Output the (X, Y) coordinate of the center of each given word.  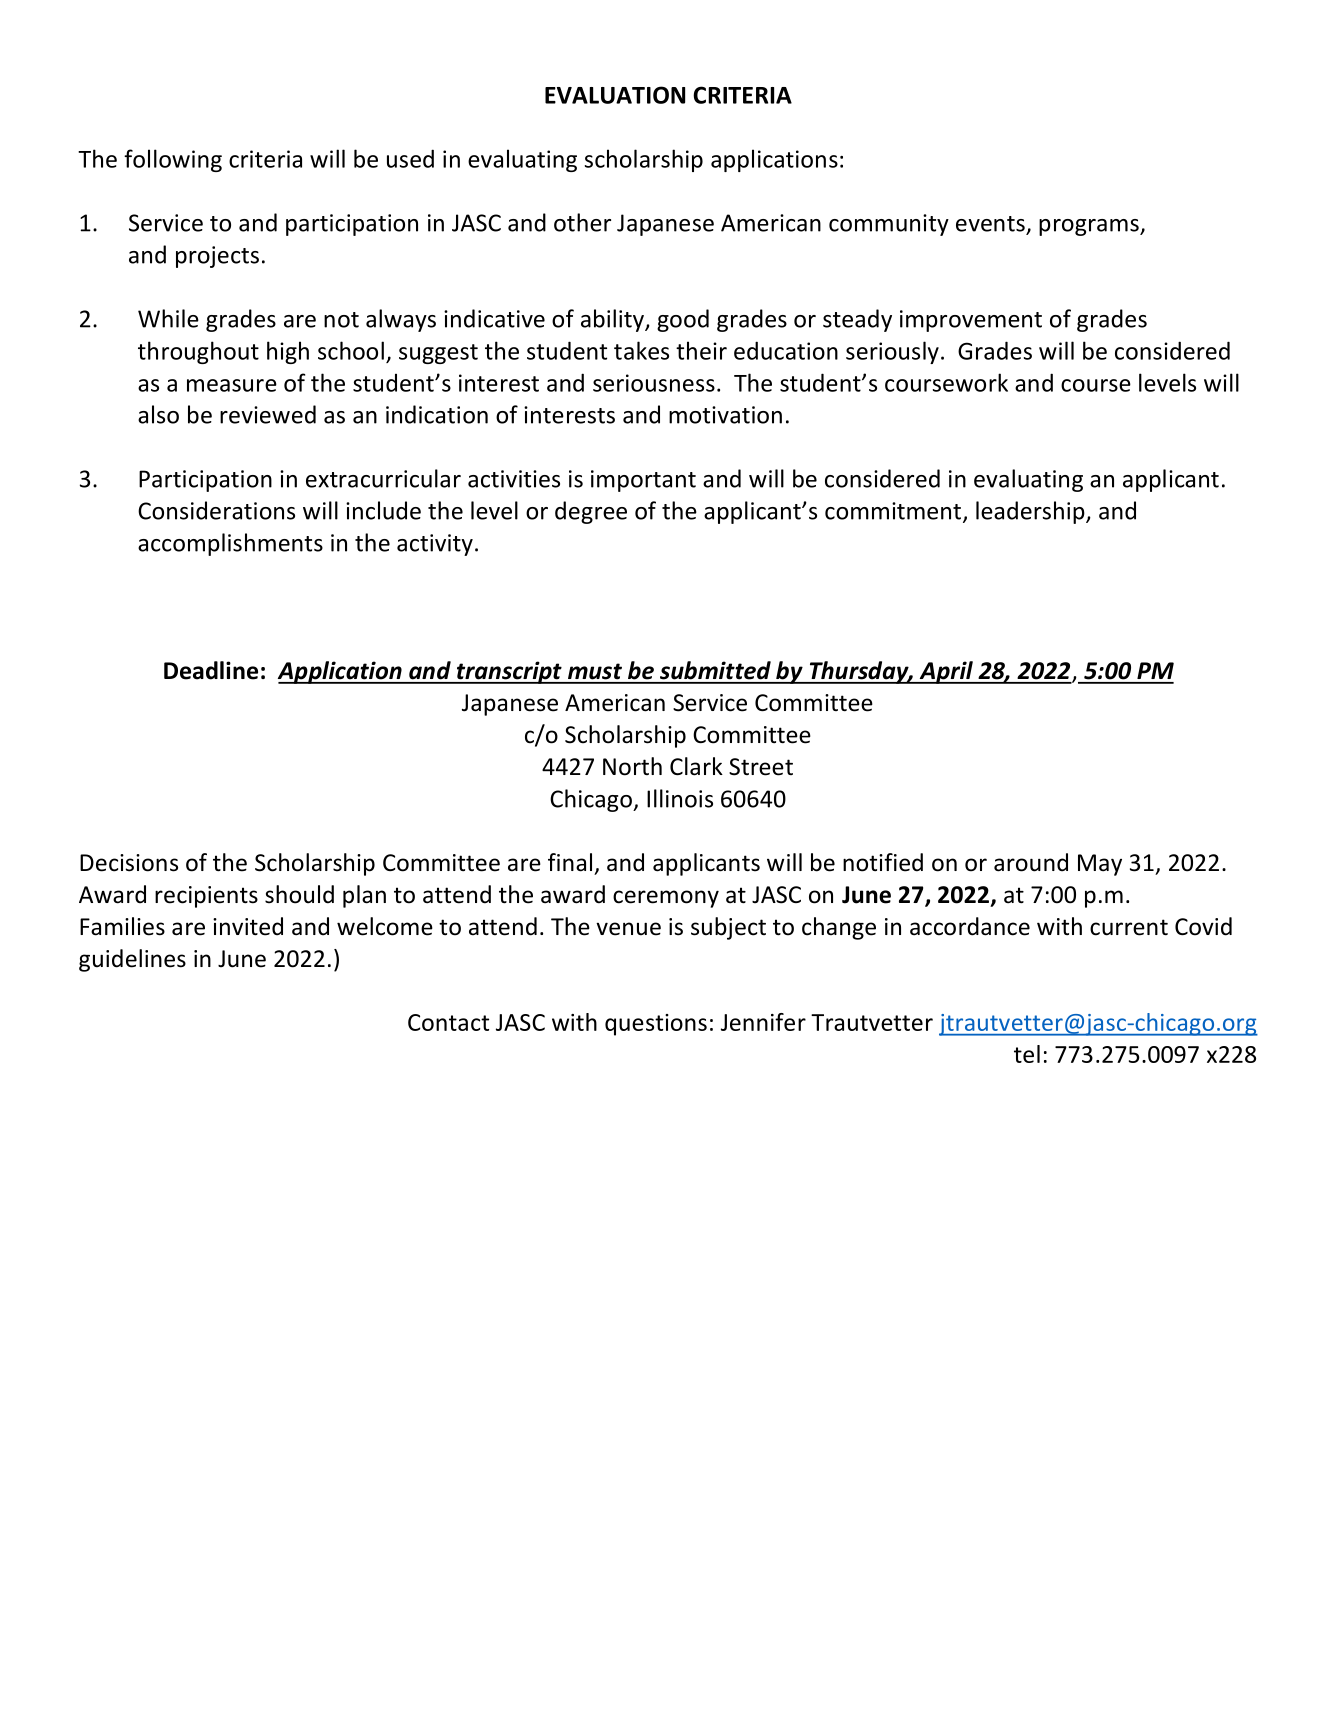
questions (656, 1025)
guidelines (132, 960)
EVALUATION (615, 95)
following (173, 160)
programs (1090, 227)
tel (1027, 1054)
